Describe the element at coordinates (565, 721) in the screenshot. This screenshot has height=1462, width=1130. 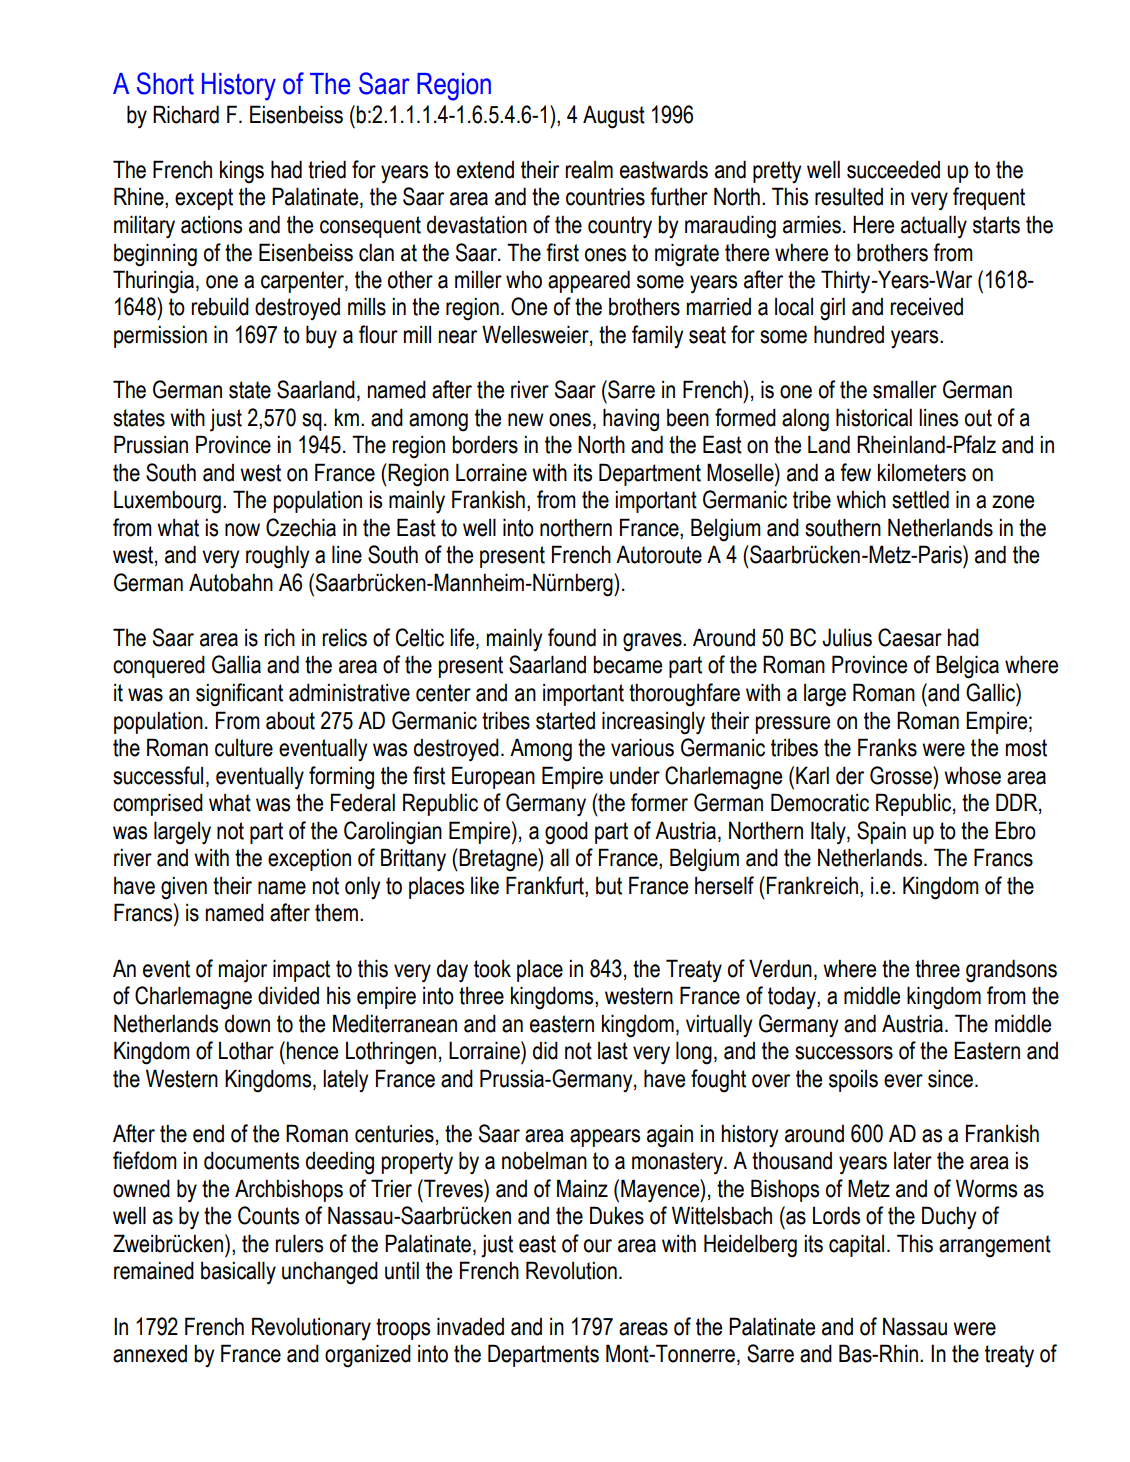
I see `started` at that location.
